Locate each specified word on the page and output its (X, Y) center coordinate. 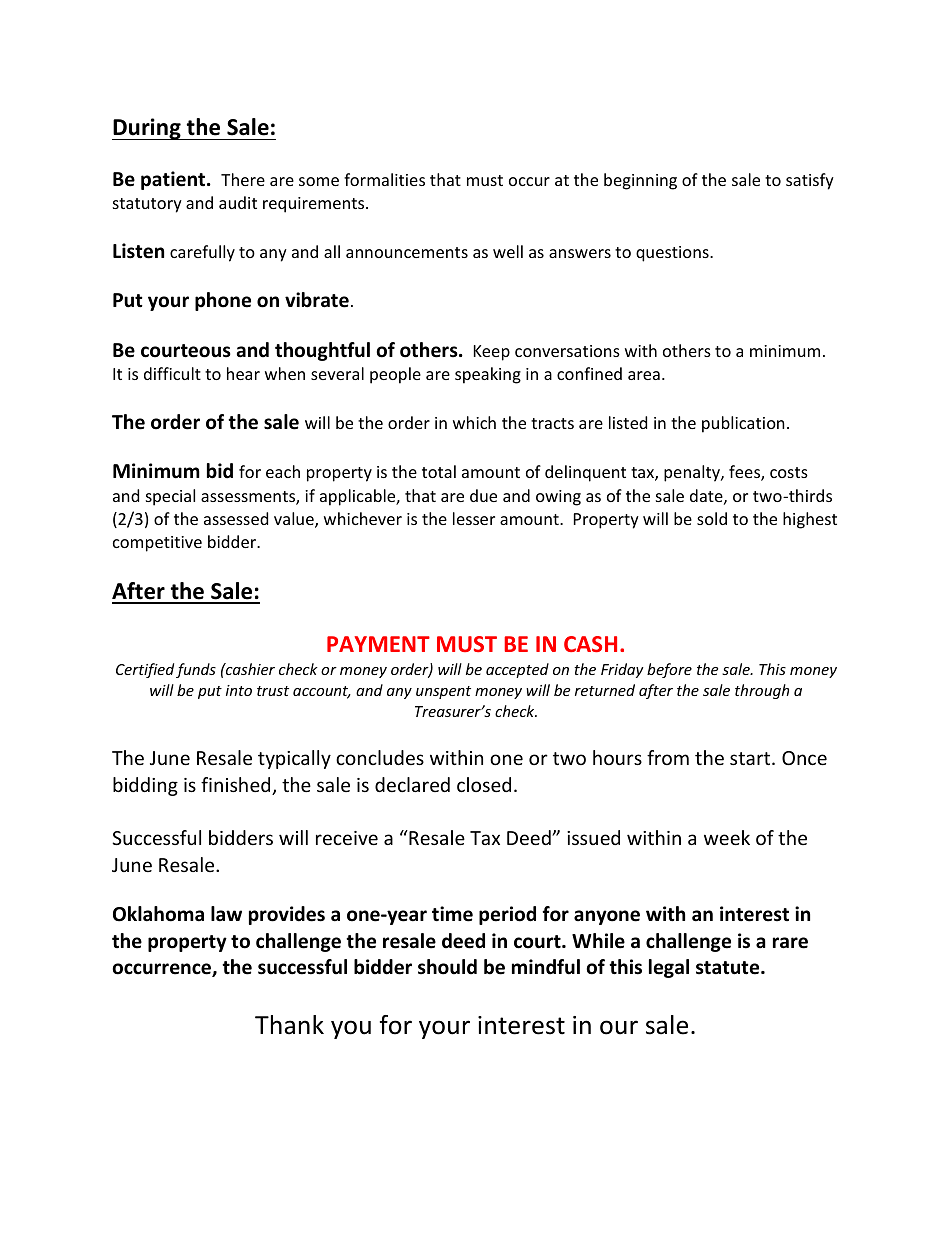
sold (712, 518)
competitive (157, 544)
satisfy (810, 181)
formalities (384, 179)
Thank (289, 1025)
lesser (474, 518)
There (243, 179)
